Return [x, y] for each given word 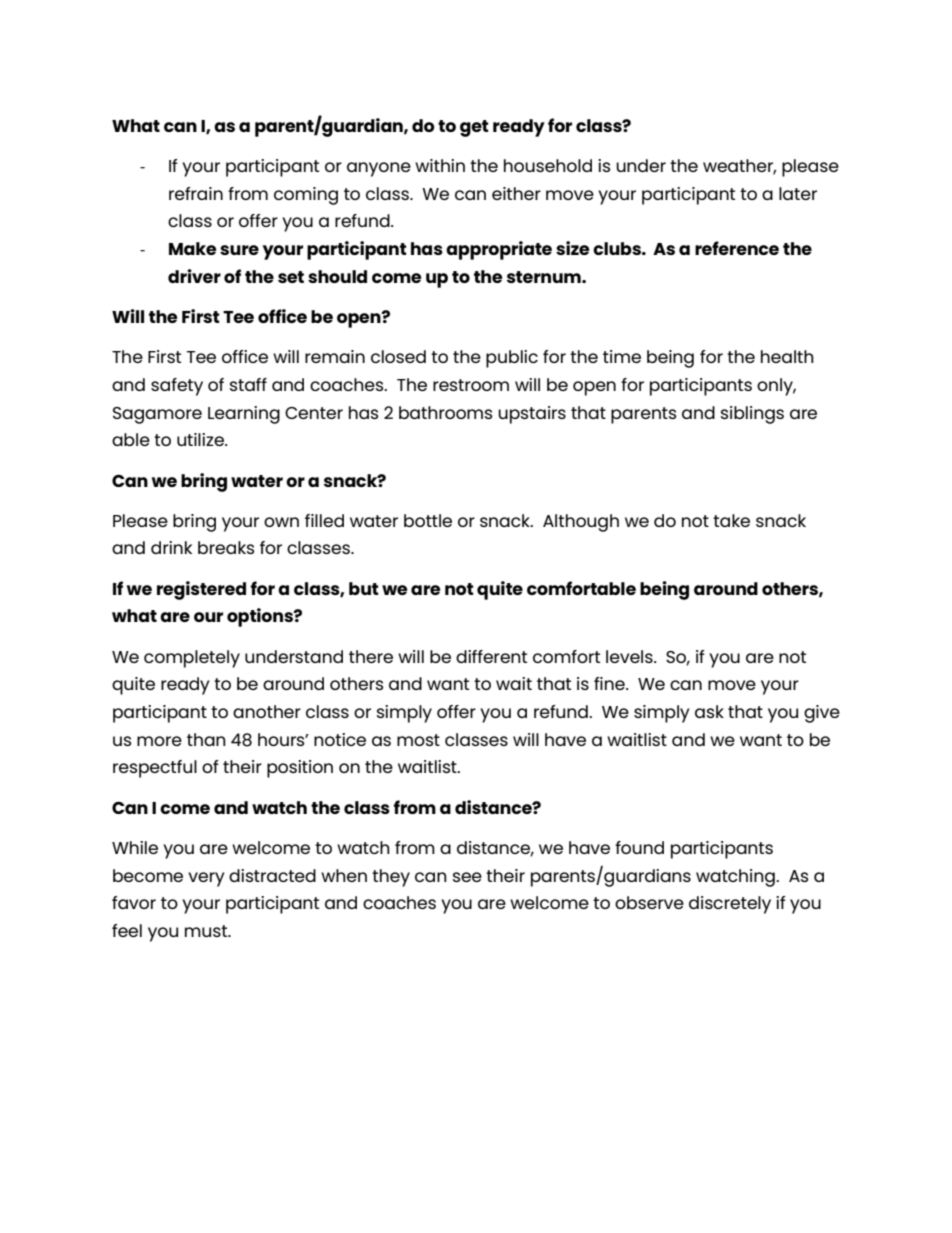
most [418, 740]
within [440, 165]
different [491, 656]
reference [737, 248]
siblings [752, 415]
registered [201, 590]
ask [709, 711]
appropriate [499, 250]
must [207, 931]
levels [630, 656]
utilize [201, 439]
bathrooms [446, 412]
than [206, 739]
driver [194, 276]
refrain [196, 193]
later [798, 193]
